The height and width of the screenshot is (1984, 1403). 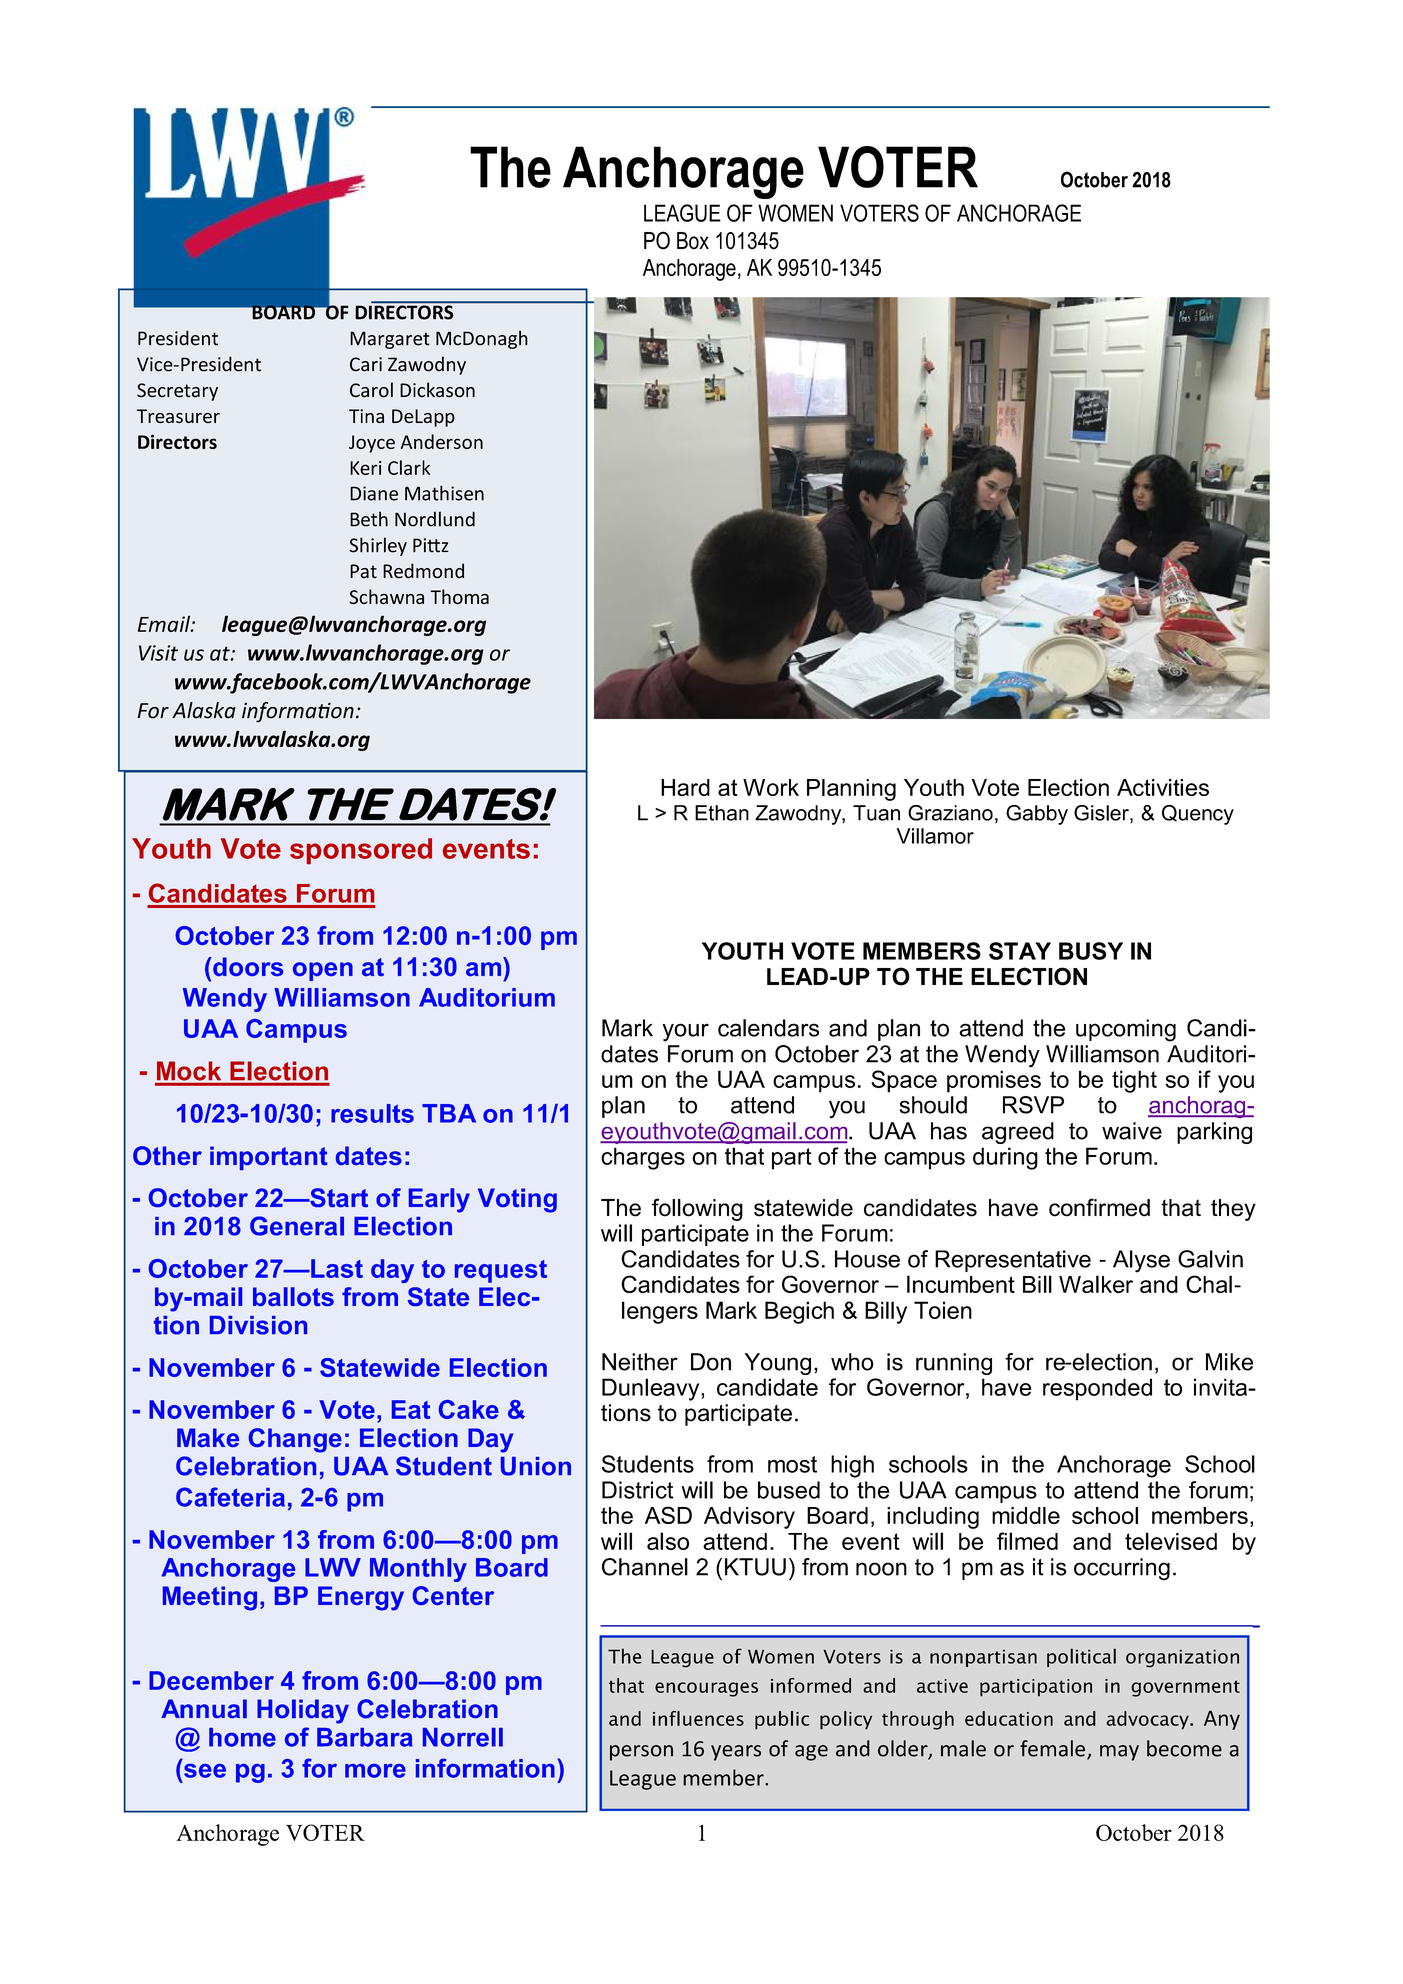 What do you see at coordinates (323, 971) in the screenshot?
I see `open` at bounding box center [323, 971].
